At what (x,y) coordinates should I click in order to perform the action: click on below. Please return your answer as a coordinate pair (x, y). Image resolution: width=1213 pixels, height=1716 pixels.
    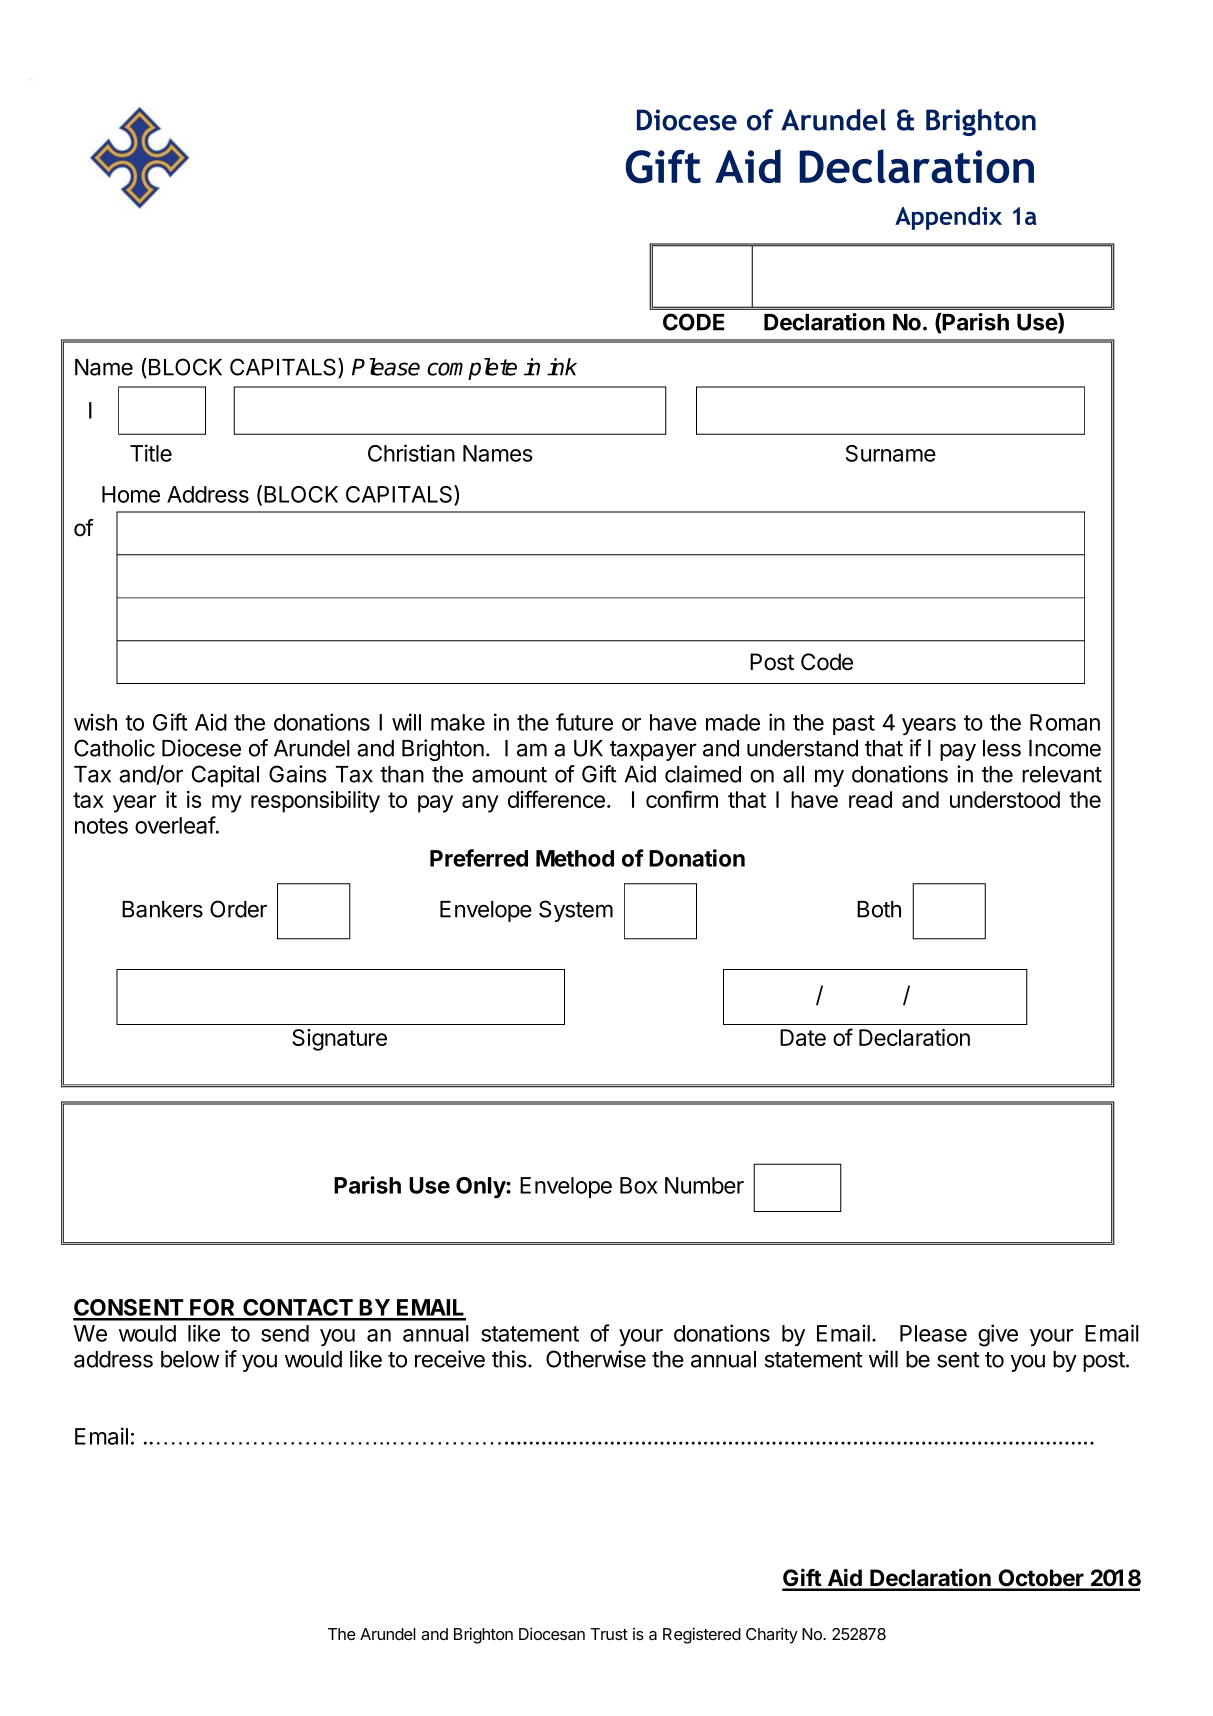
    Looking at the image, I should click on (190, 1359).
